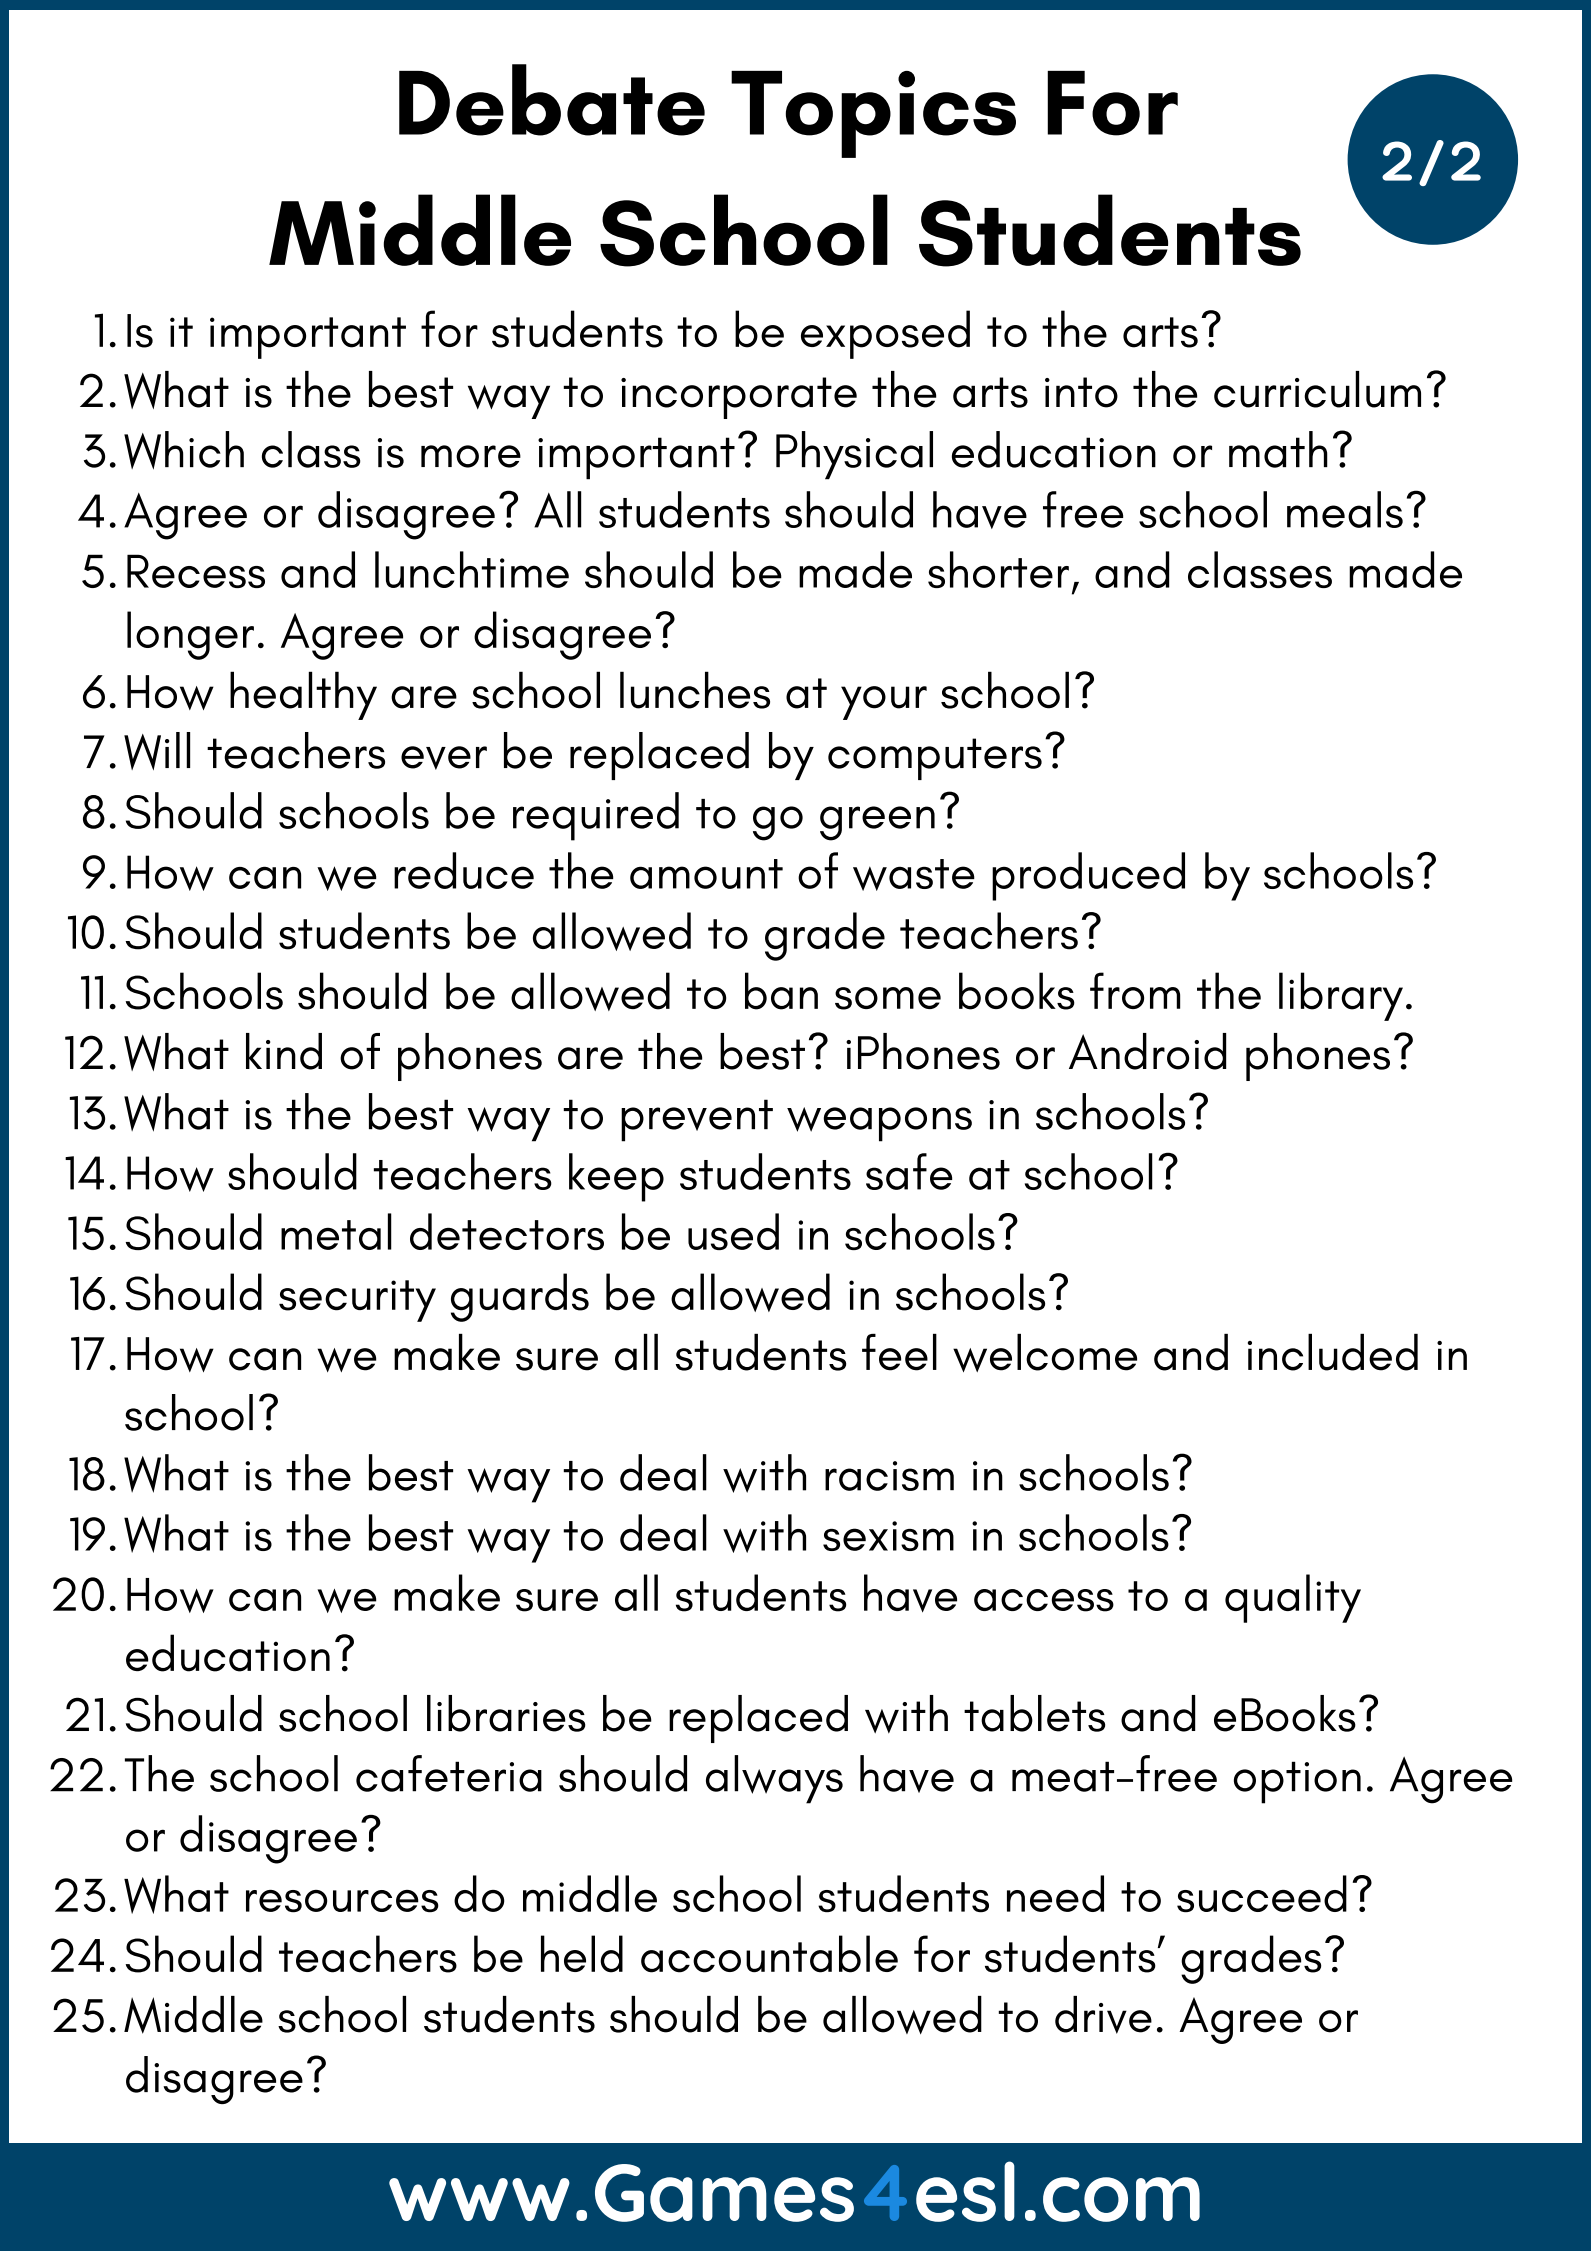 This screenshot has width=1591, height=2251. What do you see at coordinates (1317, 389) in the screenshot?
I see `curriculum` at bounding box center [1317, 389].
